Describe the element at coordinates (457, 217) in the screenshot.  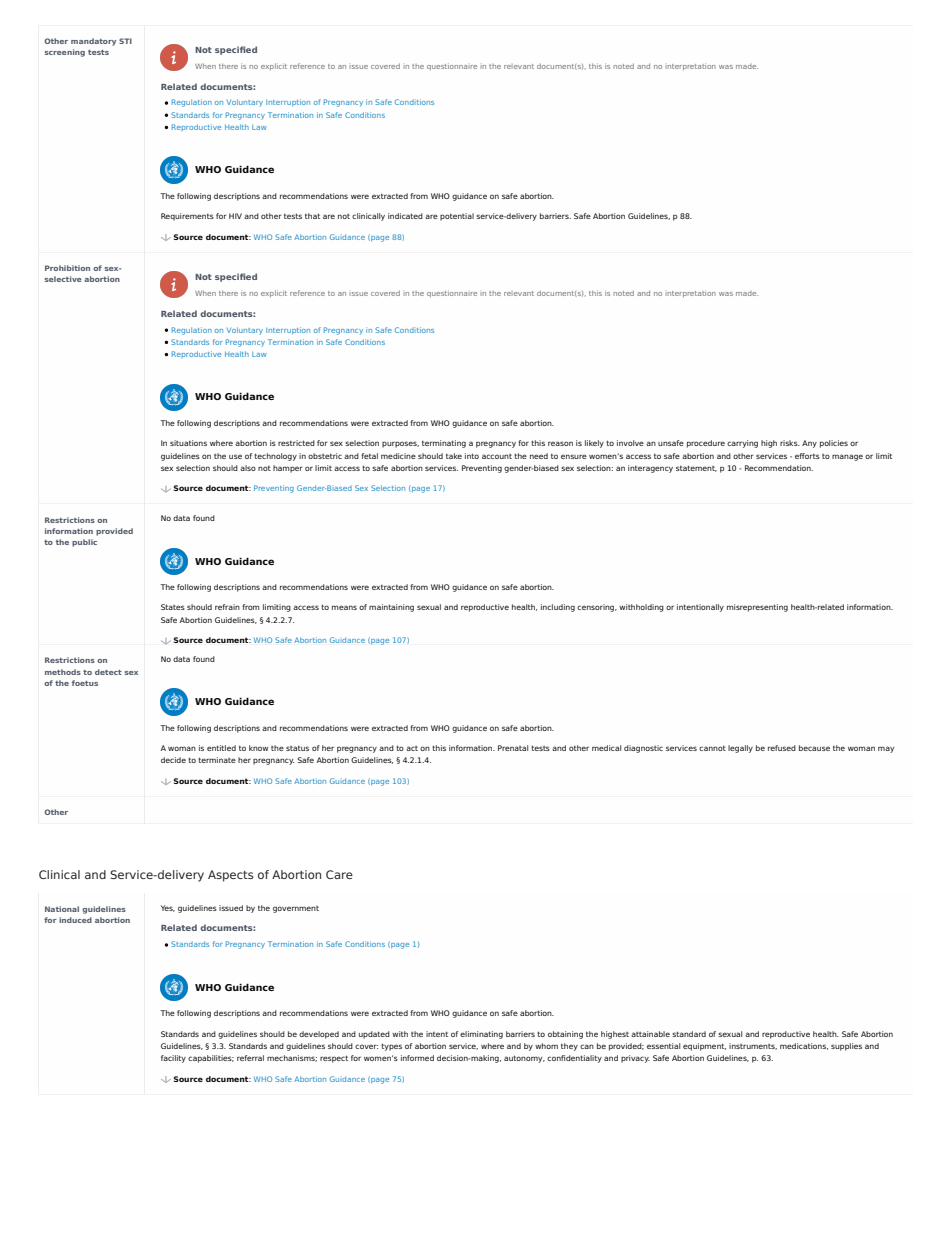
I see `potential` at that location.
